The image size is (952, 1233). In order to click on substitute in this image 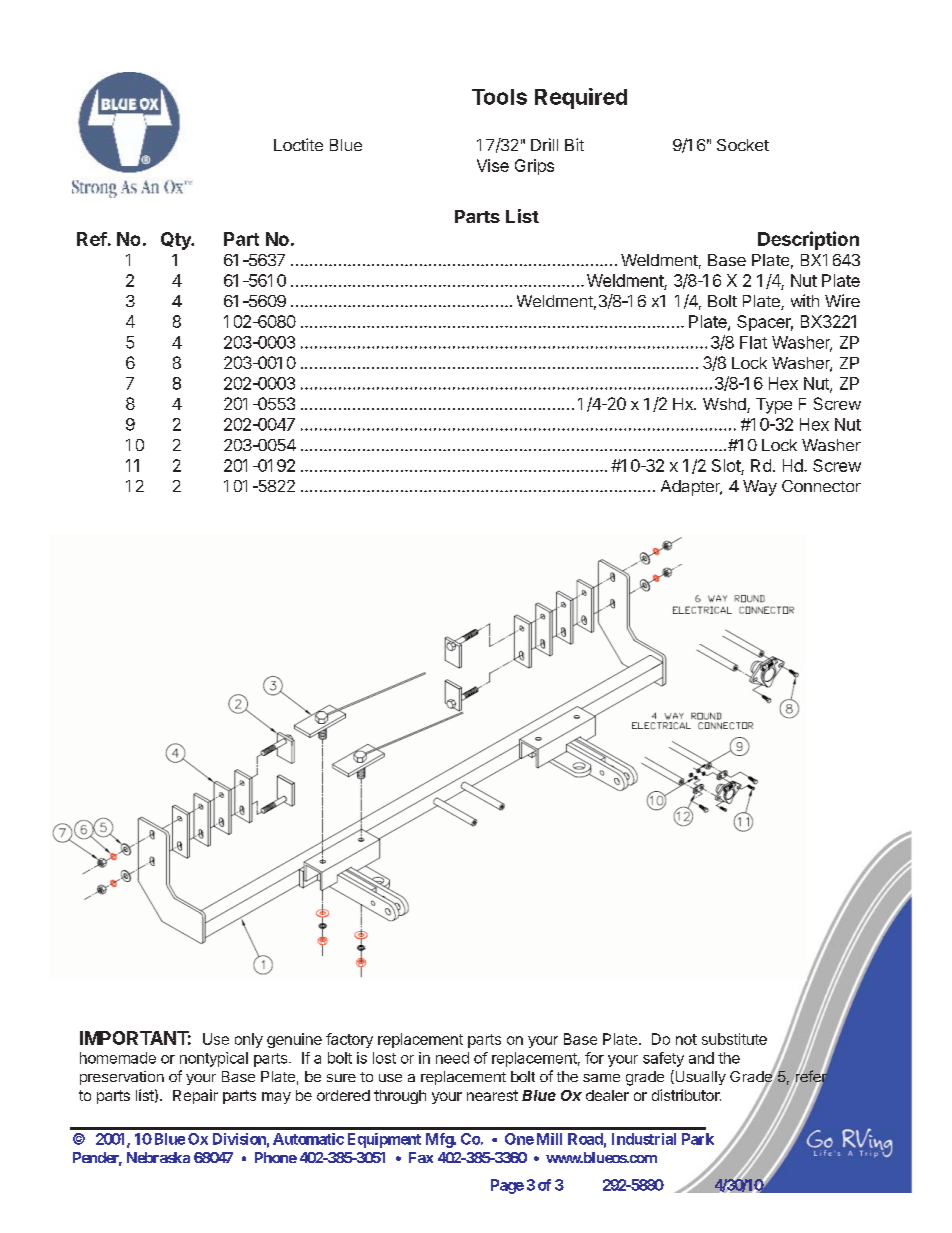, I will do `click(734, 1039)`.
